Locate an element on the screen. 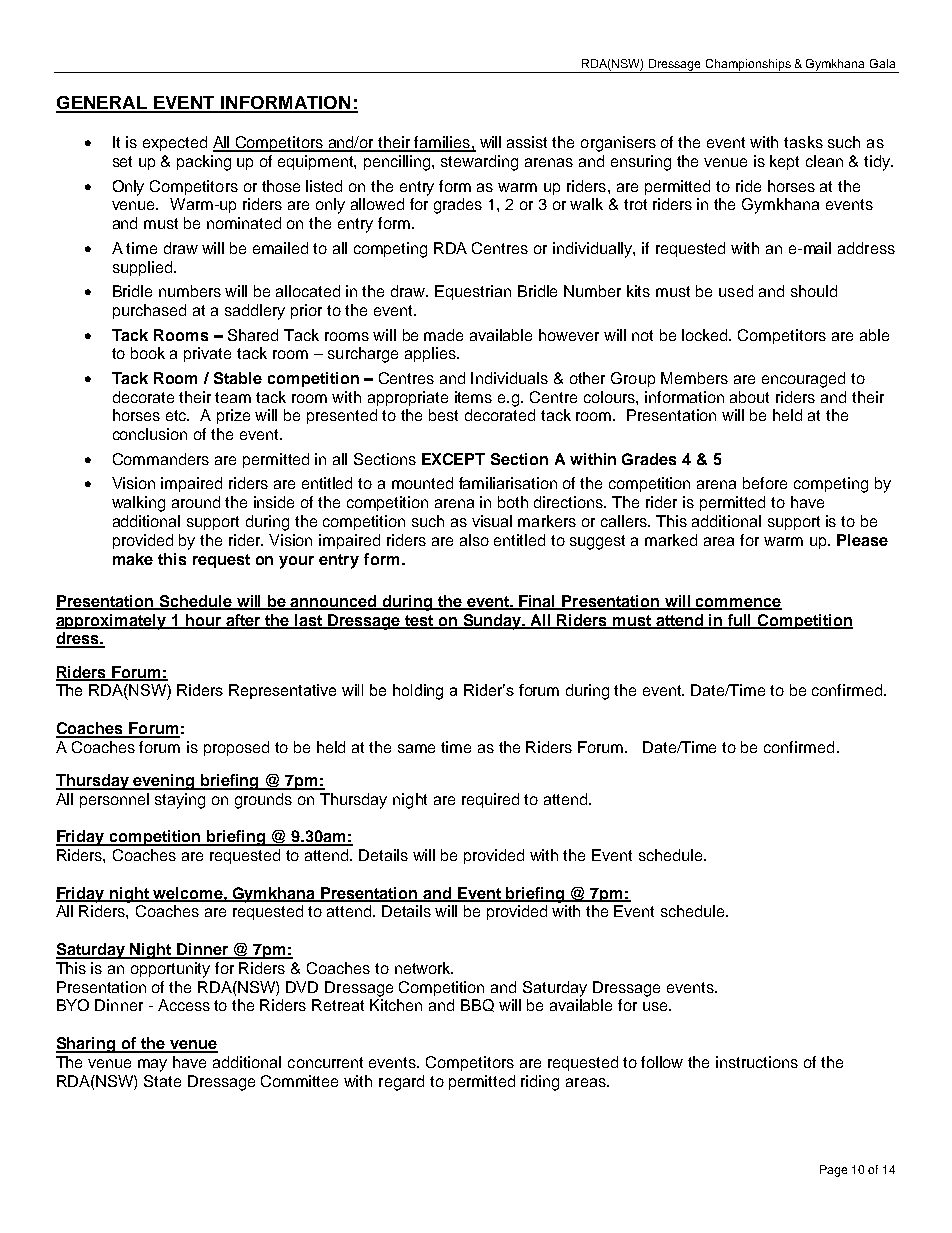 Image resolution: width=952 pixels, height=1233 pixels. assist is located at coordinates (527, 142).
